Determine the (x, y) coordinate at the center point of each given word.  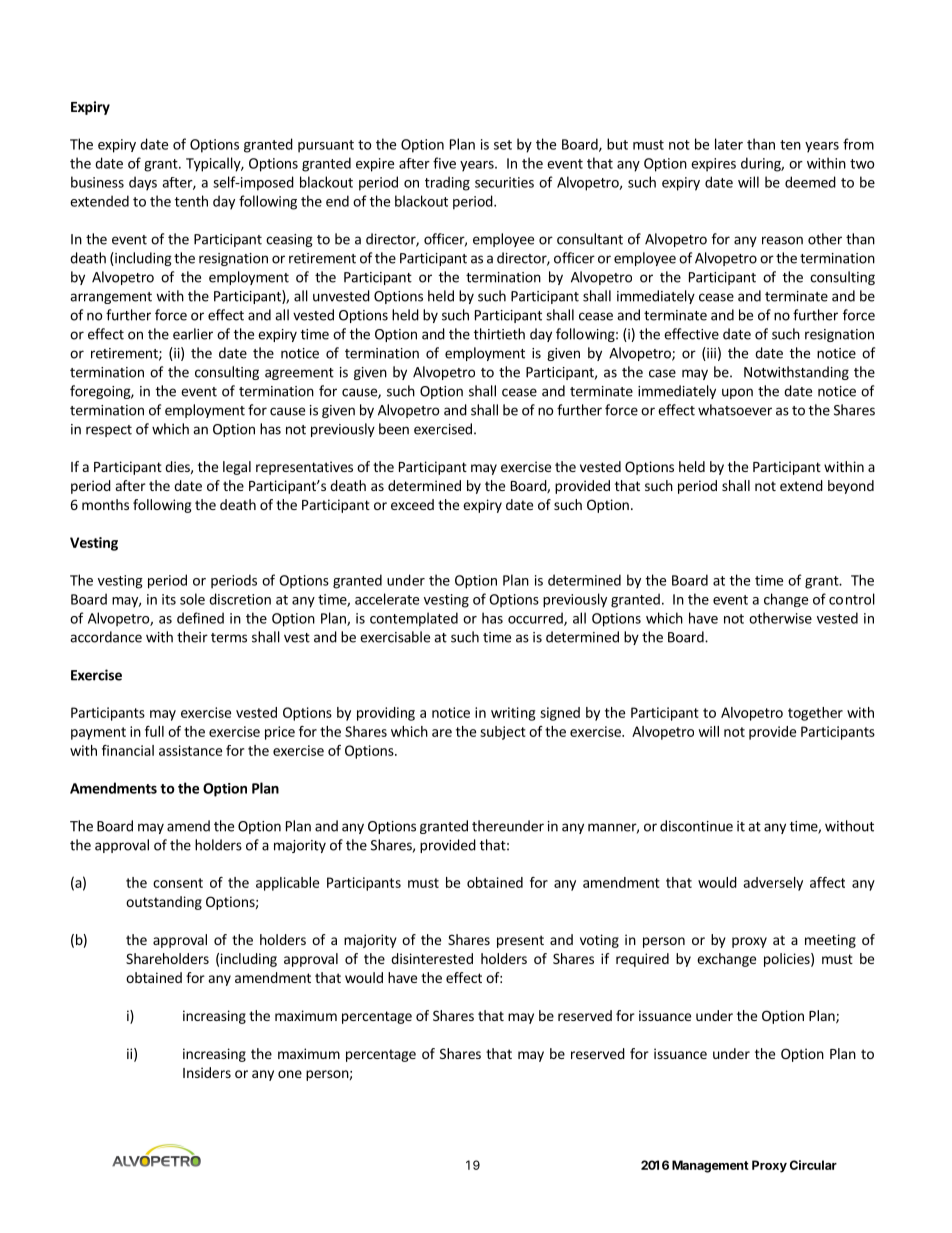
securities (504, 182)
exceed (412, 504)
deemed (810, 182)
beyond (851, 487)
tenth (191, 201)
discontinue (696, 826)
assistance (190, 750)
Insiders (207, 1072)
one (290, 1074)
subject (503, 733)
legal (237, 468)
